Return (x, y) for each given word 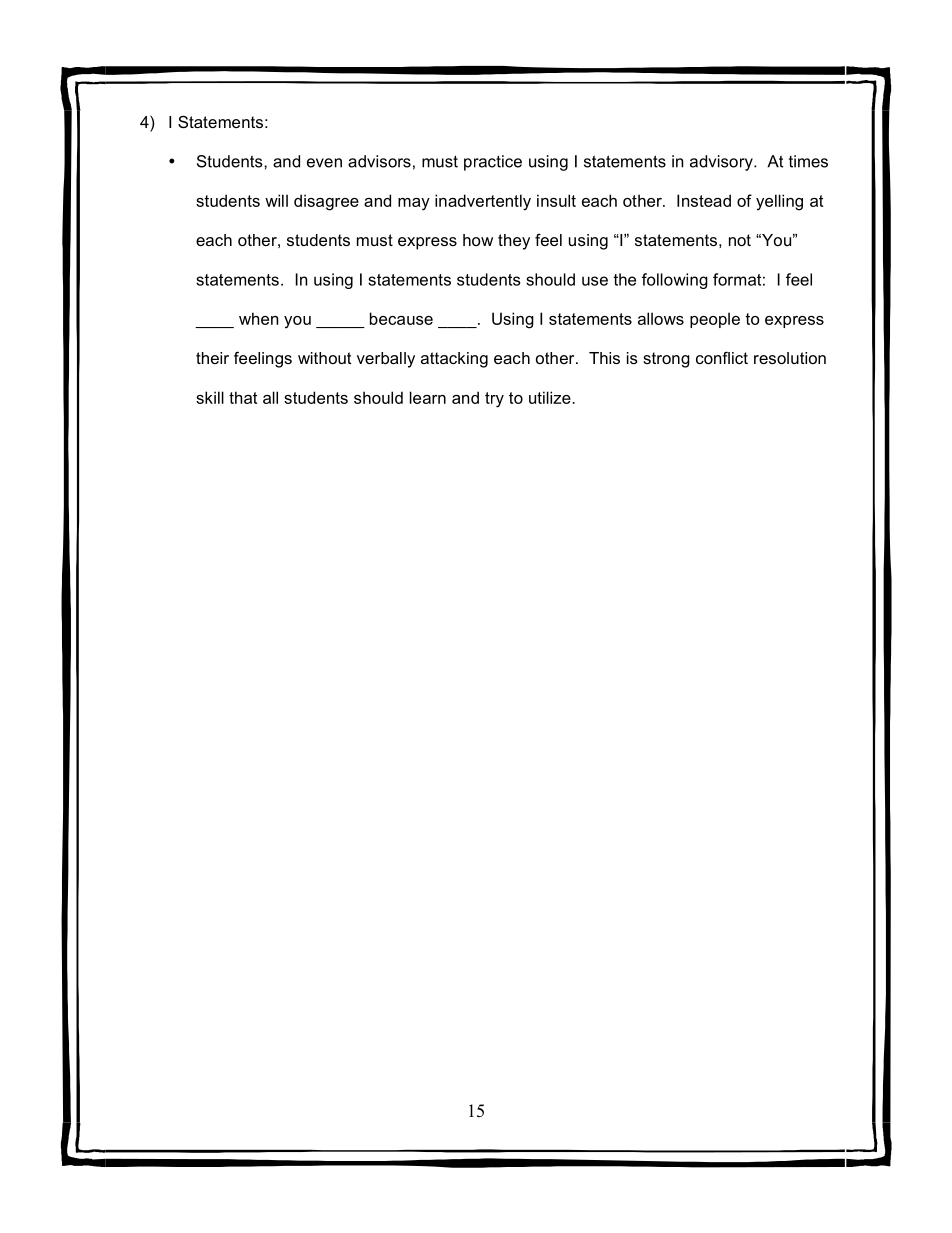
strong (666, 360)
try (494, 400)
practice (493, 163)
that (243, 397)
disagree (326, 202)
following (675, 281)
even (324, 163)
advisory (722, 163)
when (258, 318)
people (715, 320)
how (478, 240)
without (325, 358)
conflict (722, 357)
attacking (454, 360)
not (740, 240)
